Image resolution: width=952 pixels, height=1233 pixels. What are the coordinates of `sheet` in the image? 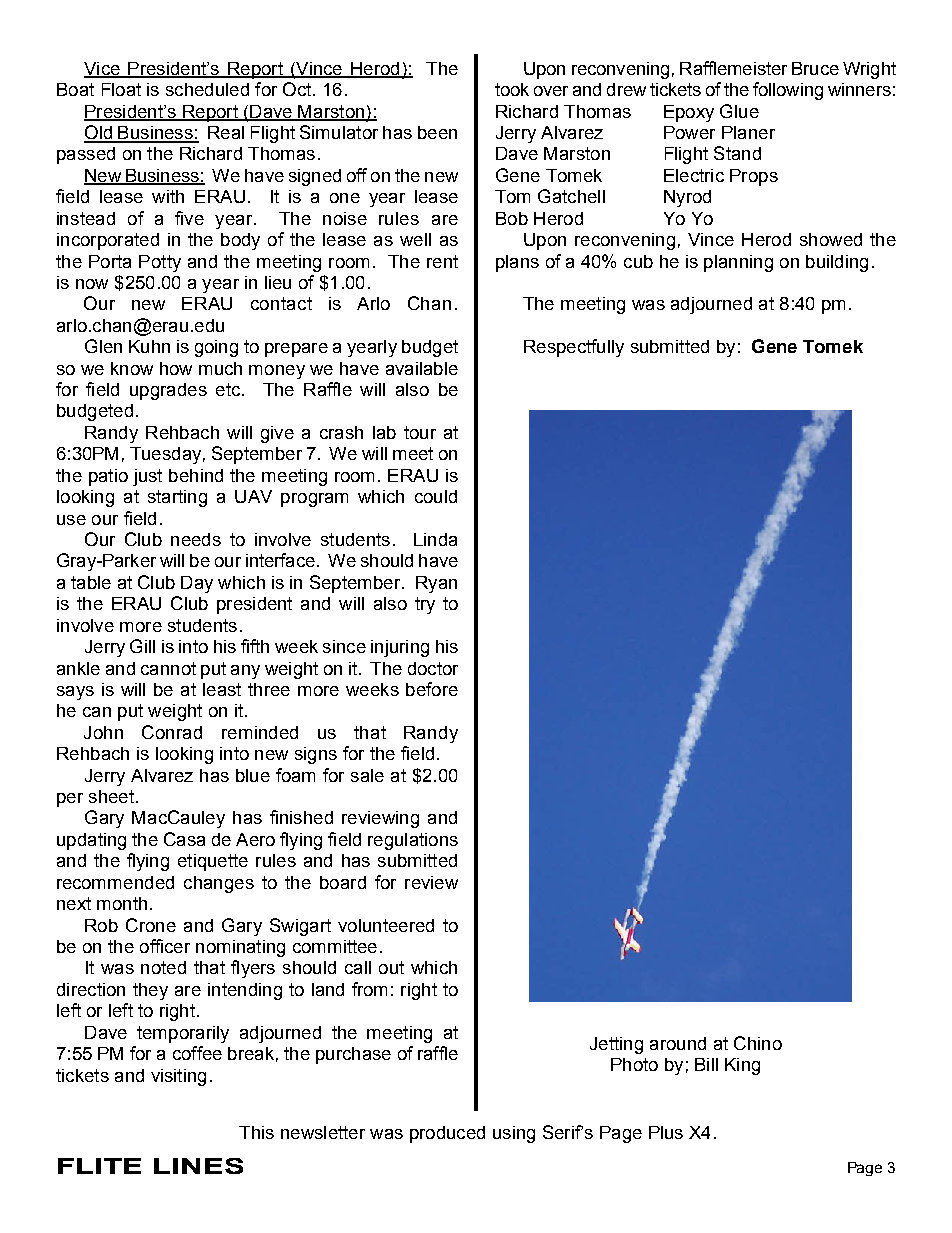 It's located at (111, 796).
